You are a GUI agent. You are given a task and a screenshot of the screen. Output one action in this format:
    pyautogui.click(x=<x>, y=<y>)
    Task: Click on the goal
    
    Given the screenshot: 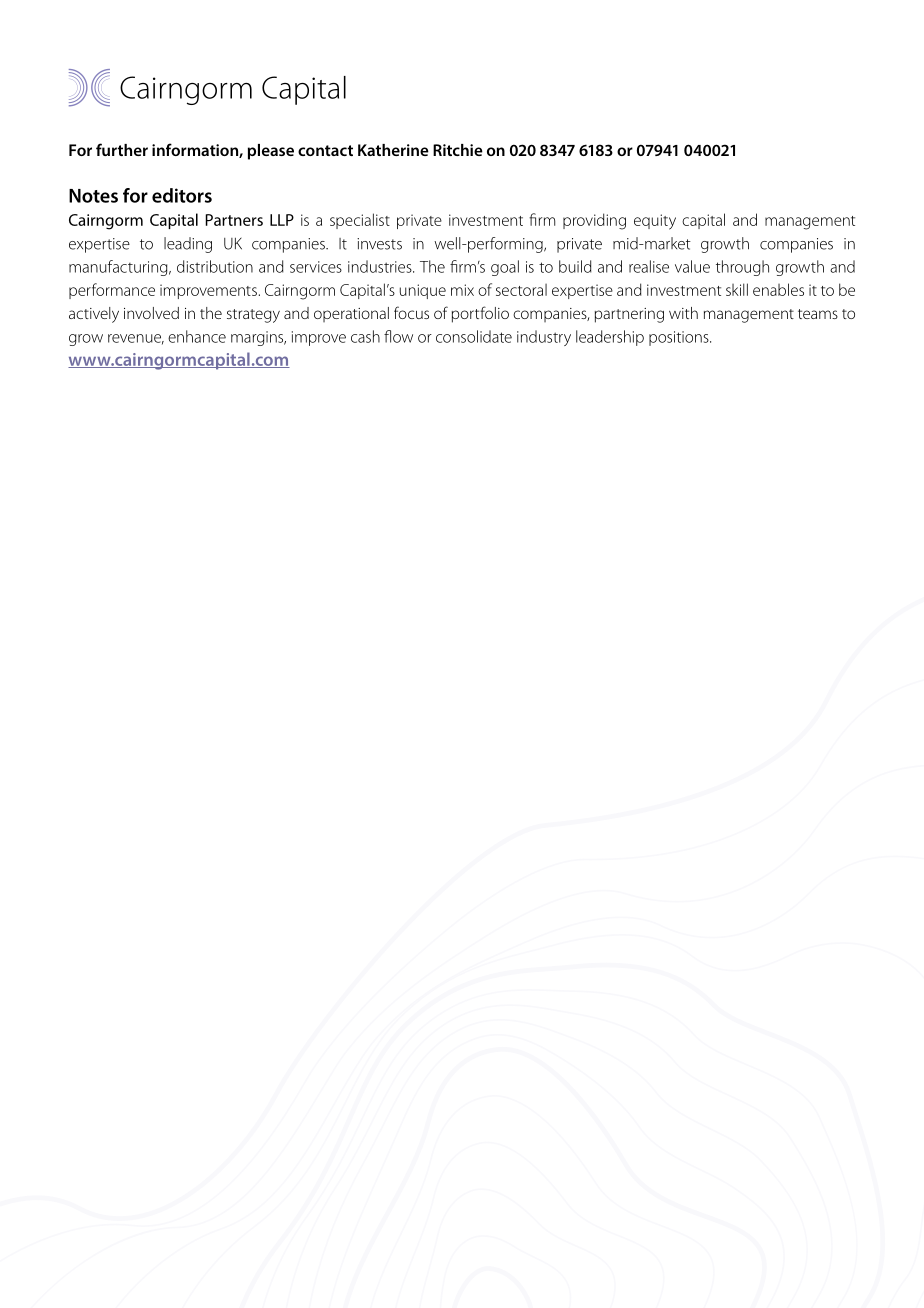 What is the action you would take?
    pyautogui.click(x=505, y=268)
